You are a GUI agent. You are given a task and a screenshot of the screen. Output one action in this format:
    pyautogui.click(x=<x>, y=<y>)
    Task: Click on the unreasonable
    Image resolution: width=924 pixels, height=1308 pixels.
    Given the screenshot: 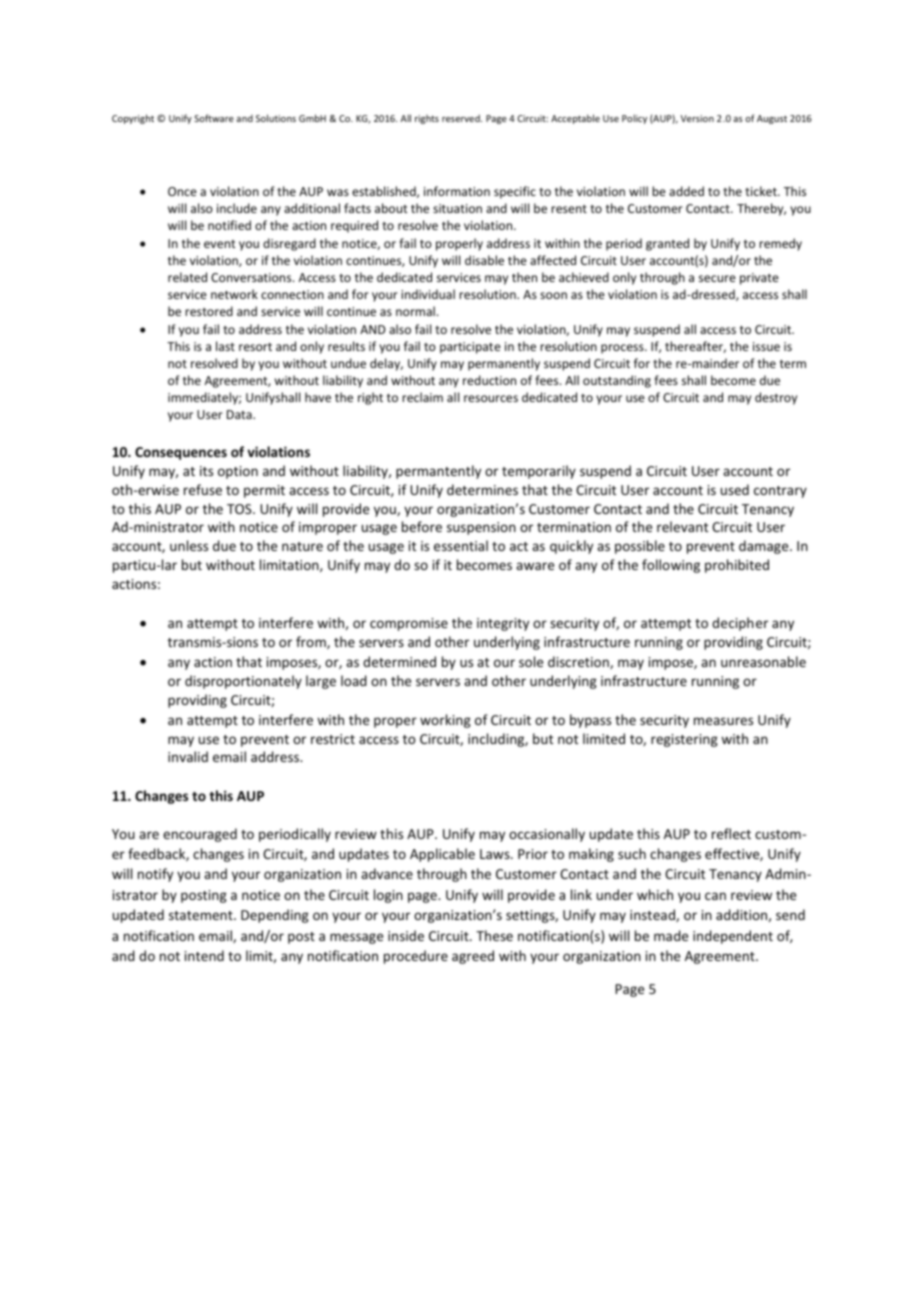 What is the action you would take?
    pyautogui.click(x=763, y=661)
